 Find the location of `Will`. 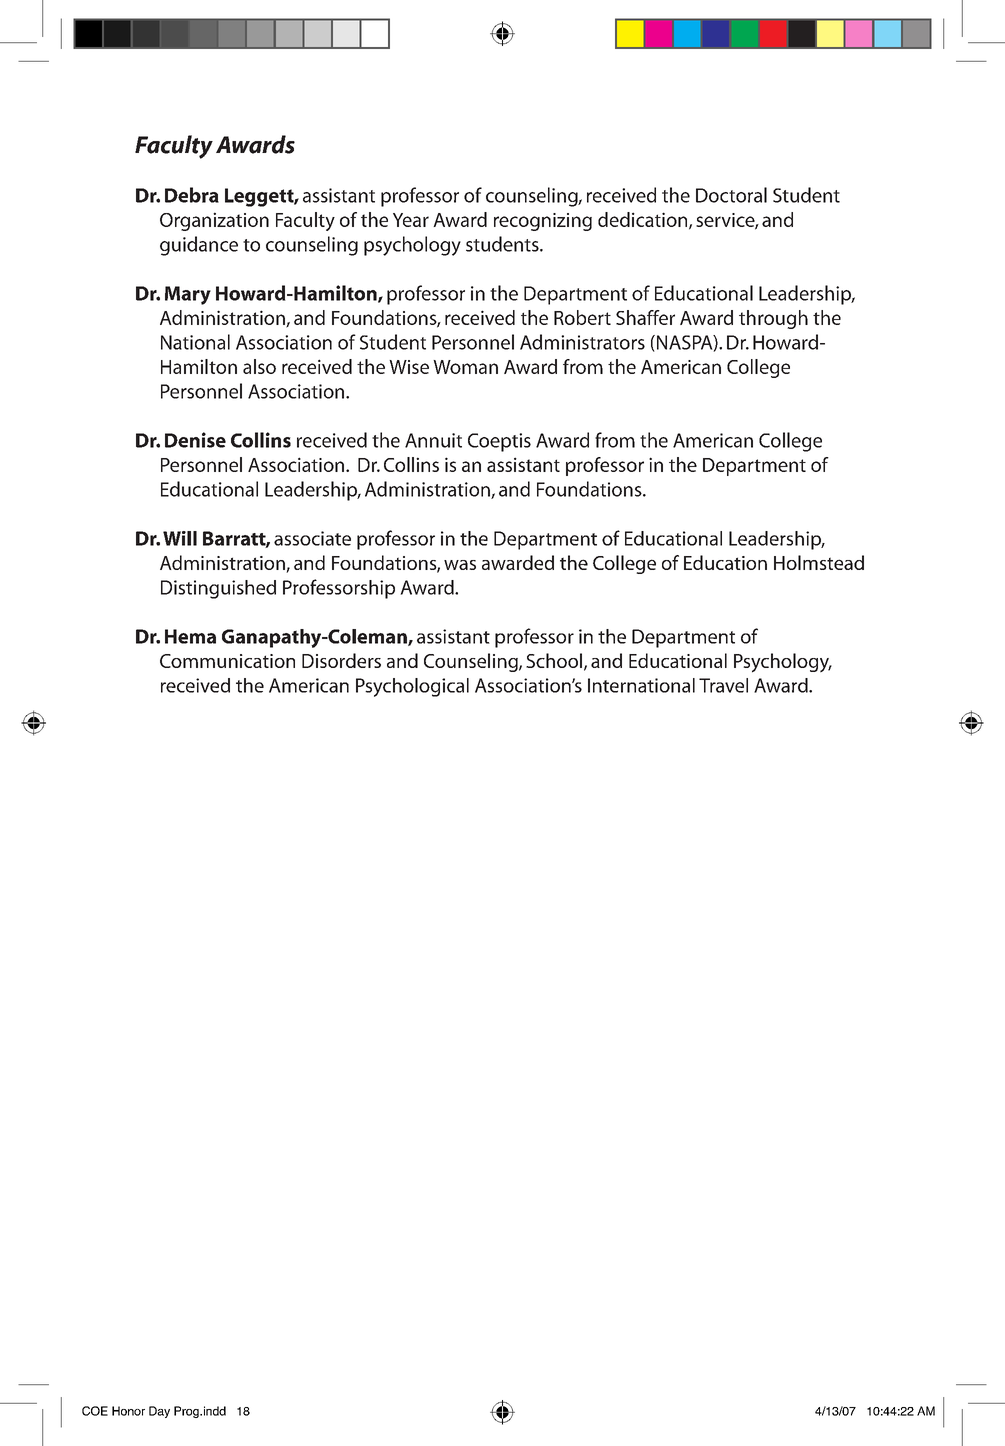

Will is located at coordinates (180, 538).
